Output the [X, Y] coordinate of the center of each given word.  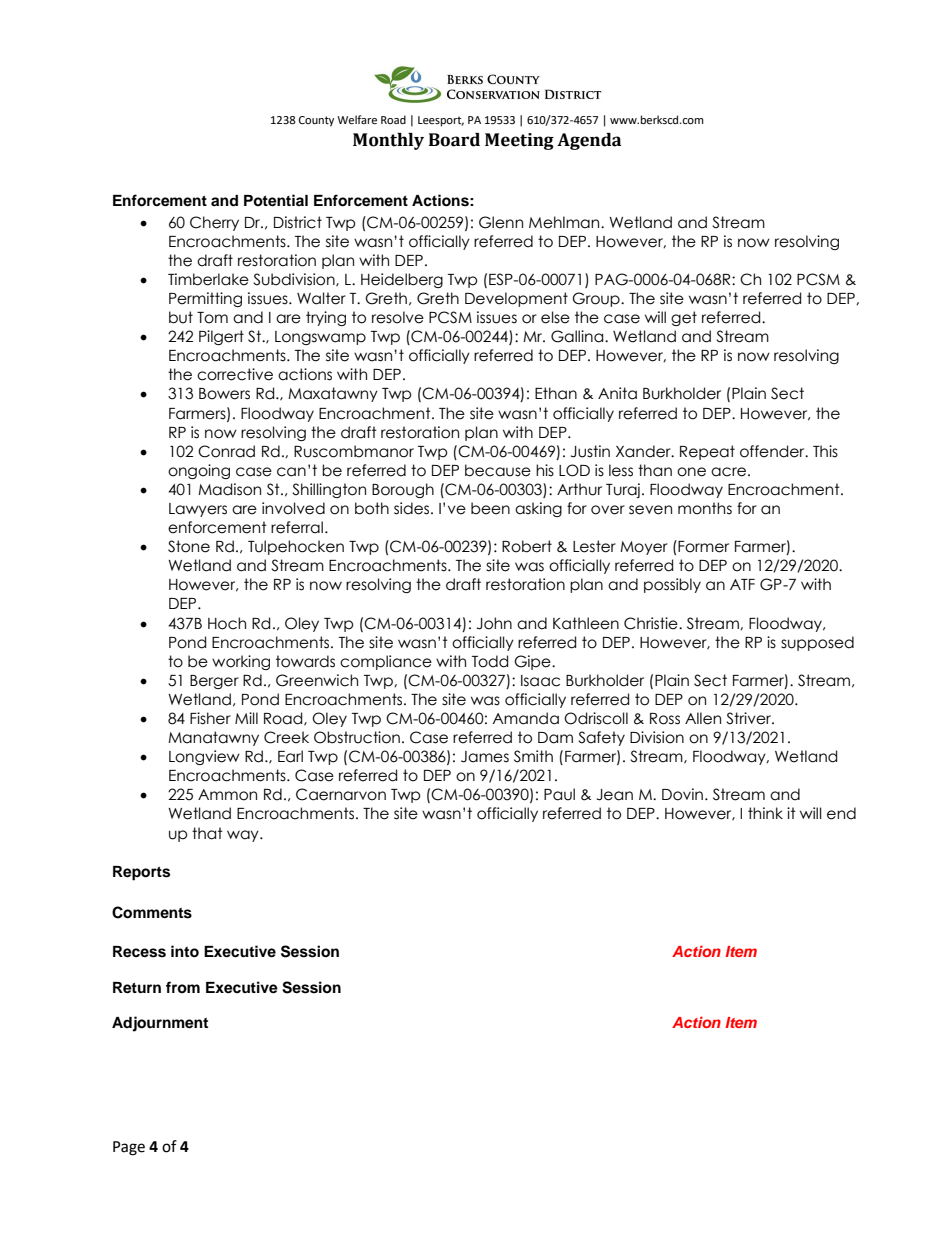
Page [129, 1148]
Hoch [227, 623]
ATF [742, 584]
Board [454, 140]
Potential [276, 200]
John [494, 623]
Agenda [589, 141]
